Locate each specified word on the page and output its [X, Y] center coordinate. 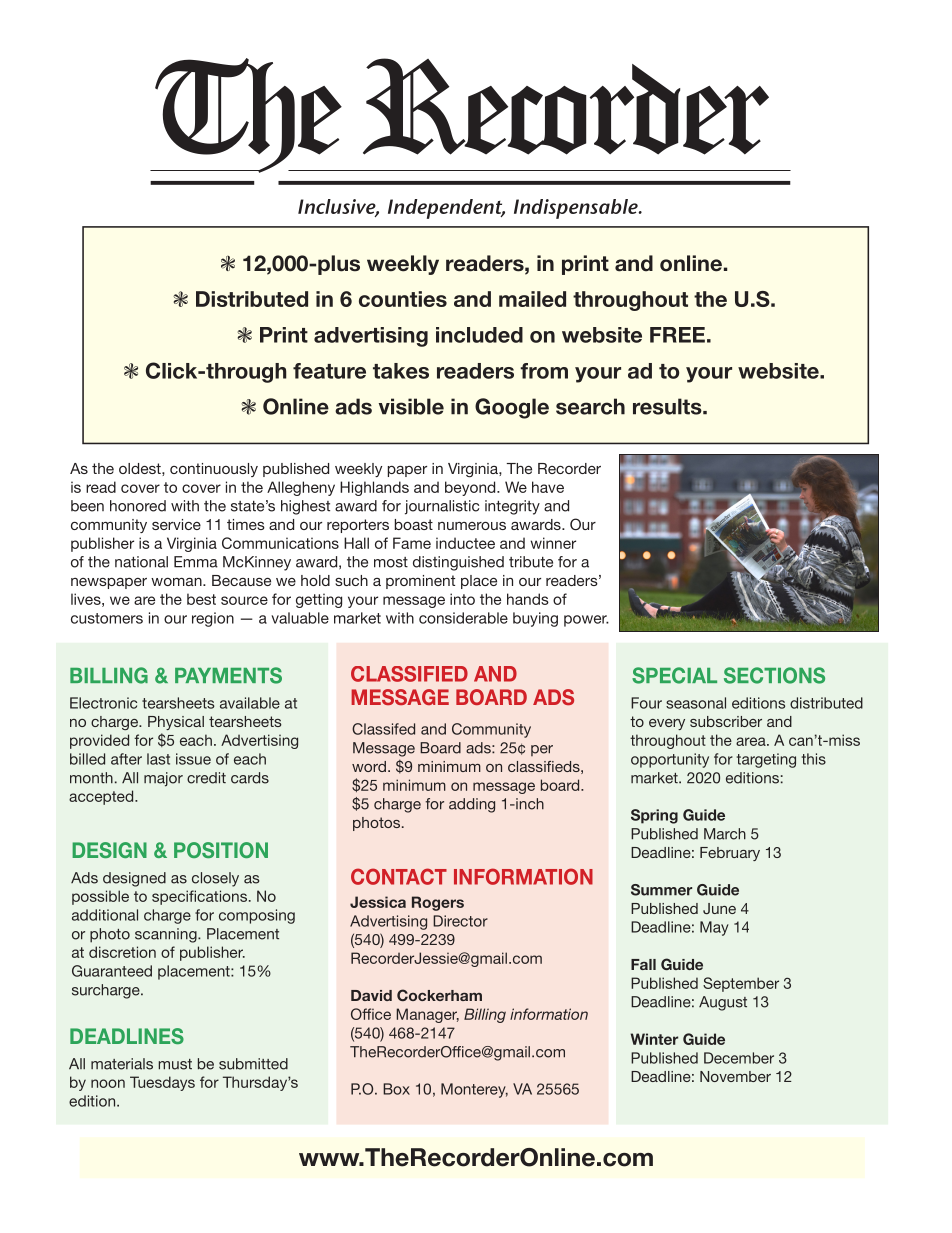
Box [396, 1089]
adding [472, 805]
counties [403, 299]
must [175, 1064]
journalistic [442, 507]
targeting [766, 760]
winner [553, 543]
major [163, 779]
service [176, 524]
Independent [446, 209]
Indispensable [577, 209]
